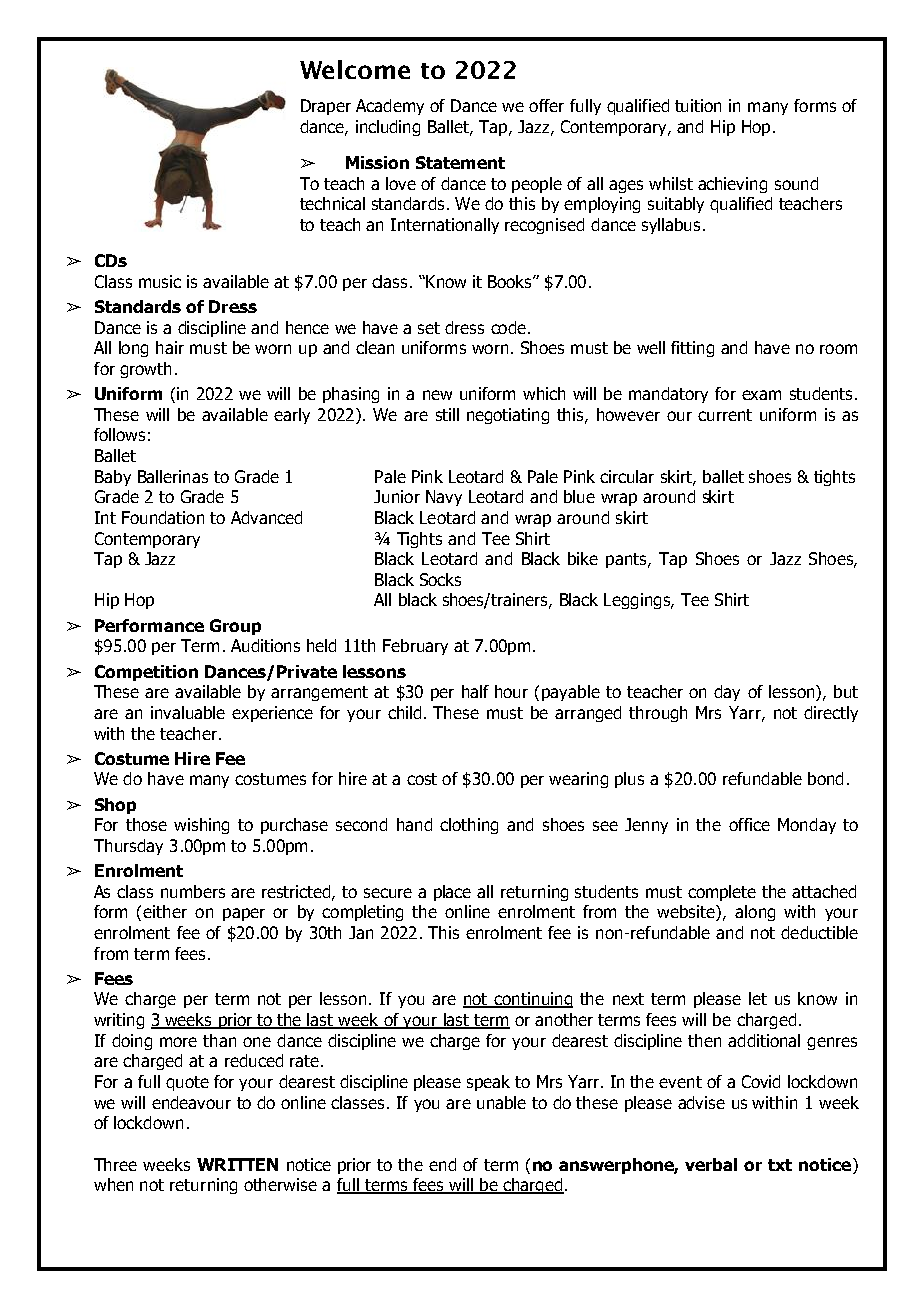  I want to click on WRITTEN, so click(237, 1164).
